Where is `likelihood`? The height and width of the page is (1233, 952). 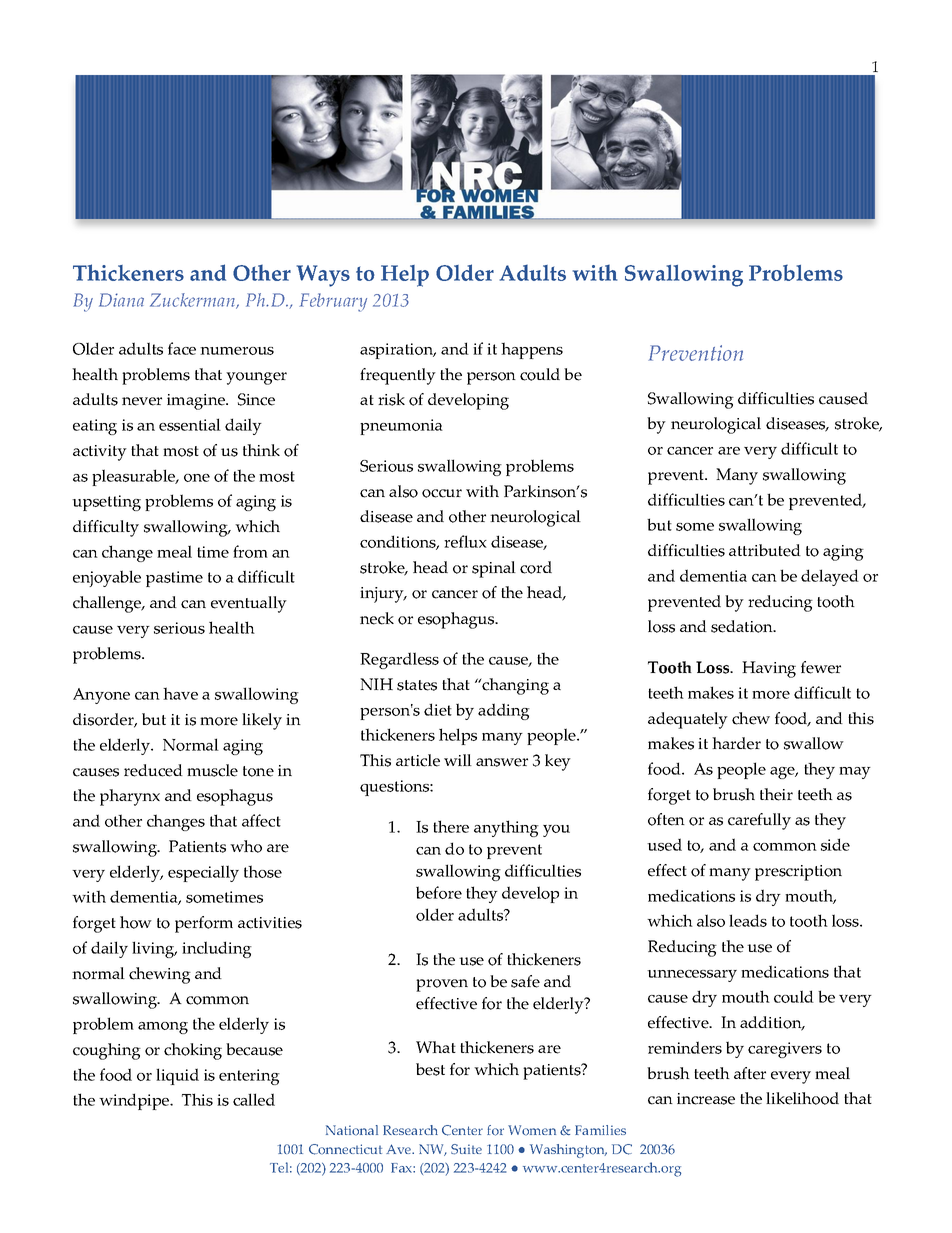 likelihood is located at coordinates (802, 1098).
